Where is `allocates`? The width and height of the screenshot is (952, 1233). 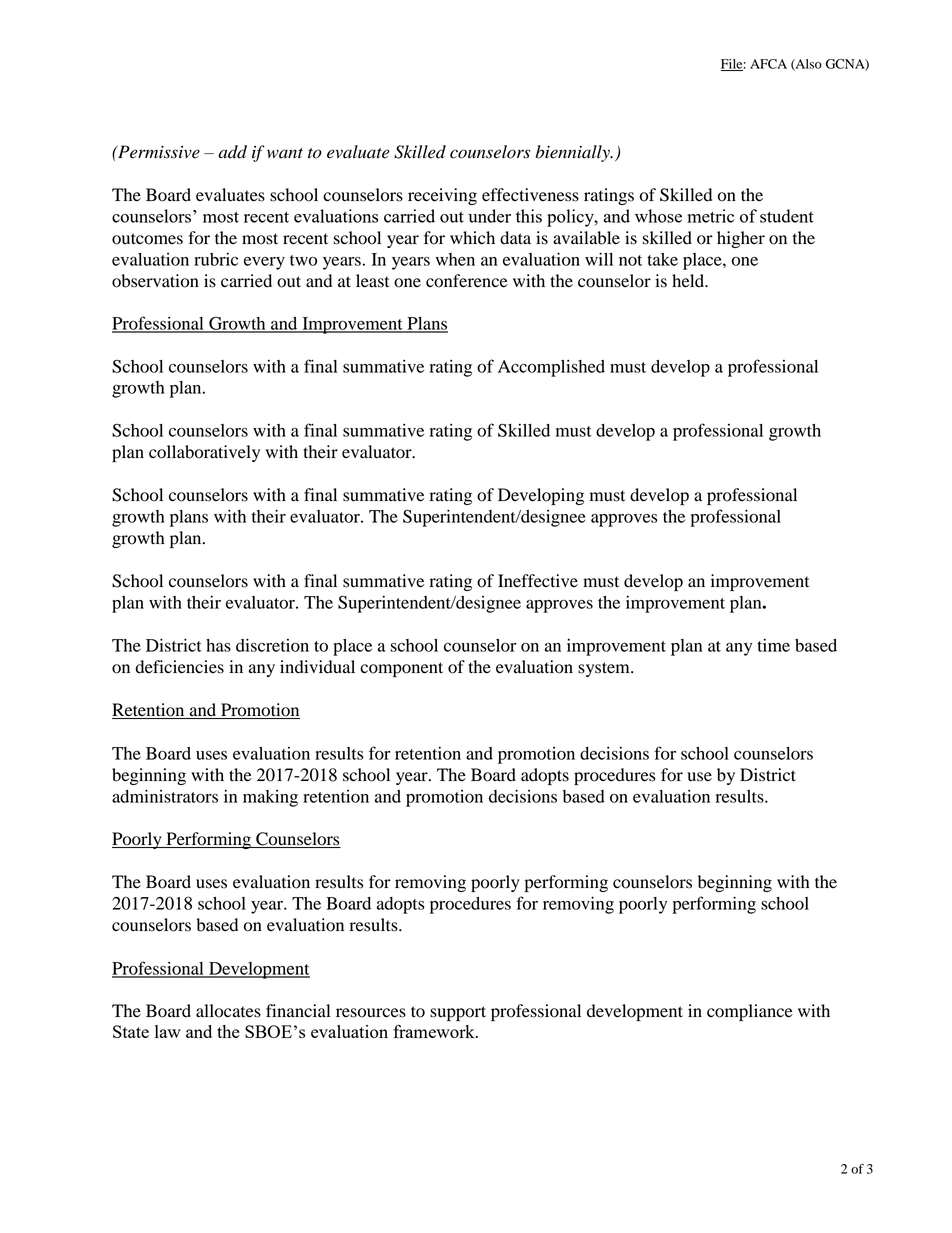 allocates is located at coordinates (228, 1011).
